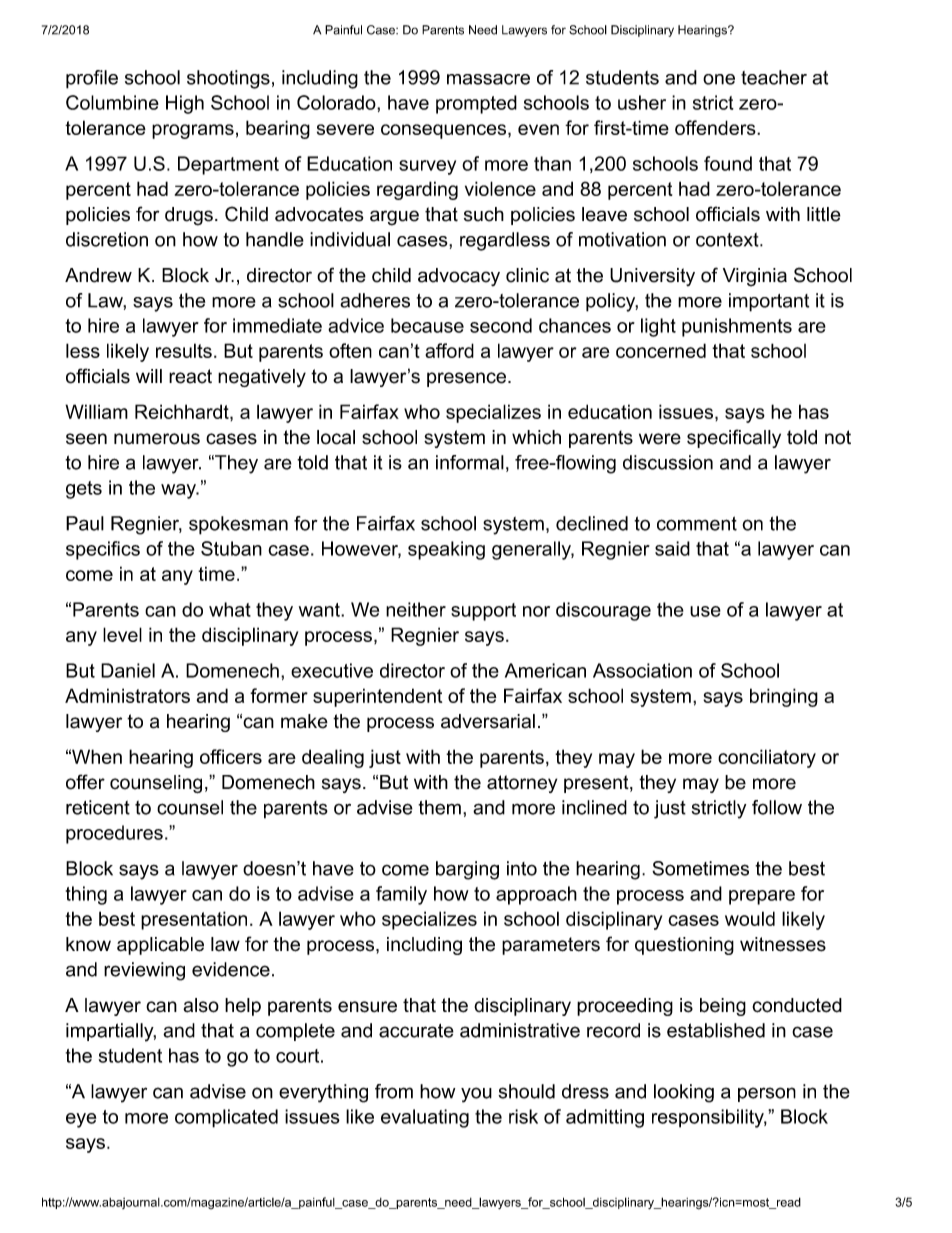  What do you see at coordinates (449, 350) in the page?
I see `afford` at bounding box center [449, 350].
